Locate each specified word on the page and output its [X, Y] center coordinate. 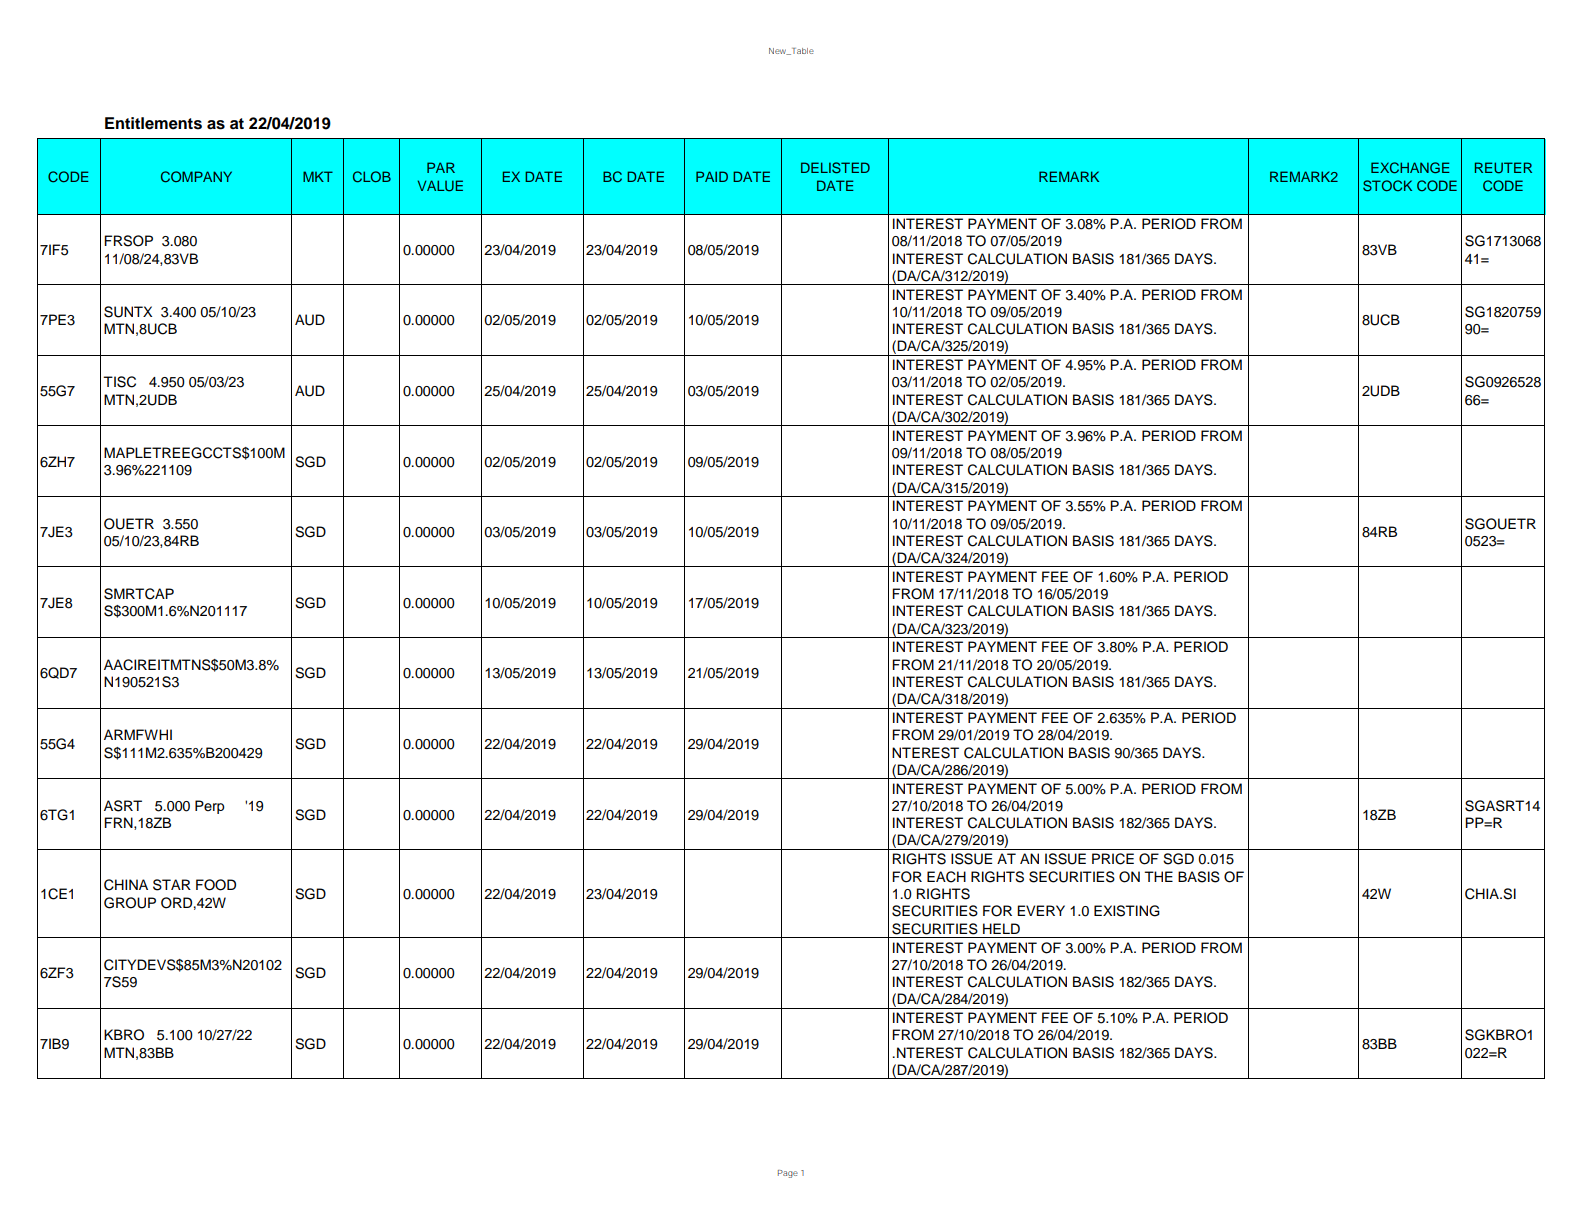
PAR [441, 167]
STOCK [1387, 186]
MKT [318, 176]
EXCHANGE [1410, 168]
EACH [946, 877]
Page [788, 1174]
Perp [210, 807]
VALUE [440, 186]
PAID [712, 176]
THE [1158, 876]
